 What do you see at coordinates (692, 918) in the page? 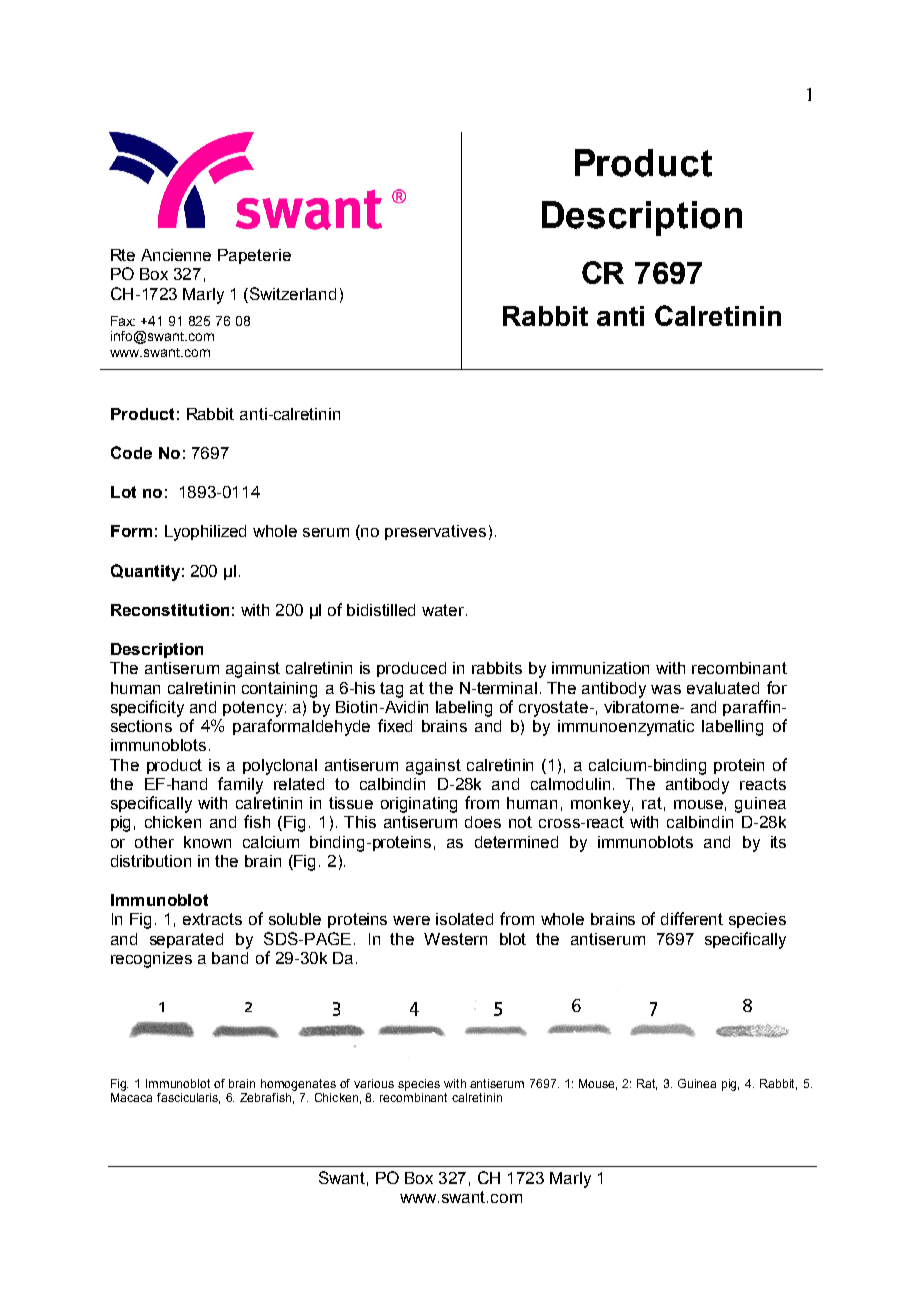
I see `different` at bounding box center [692, 918].
